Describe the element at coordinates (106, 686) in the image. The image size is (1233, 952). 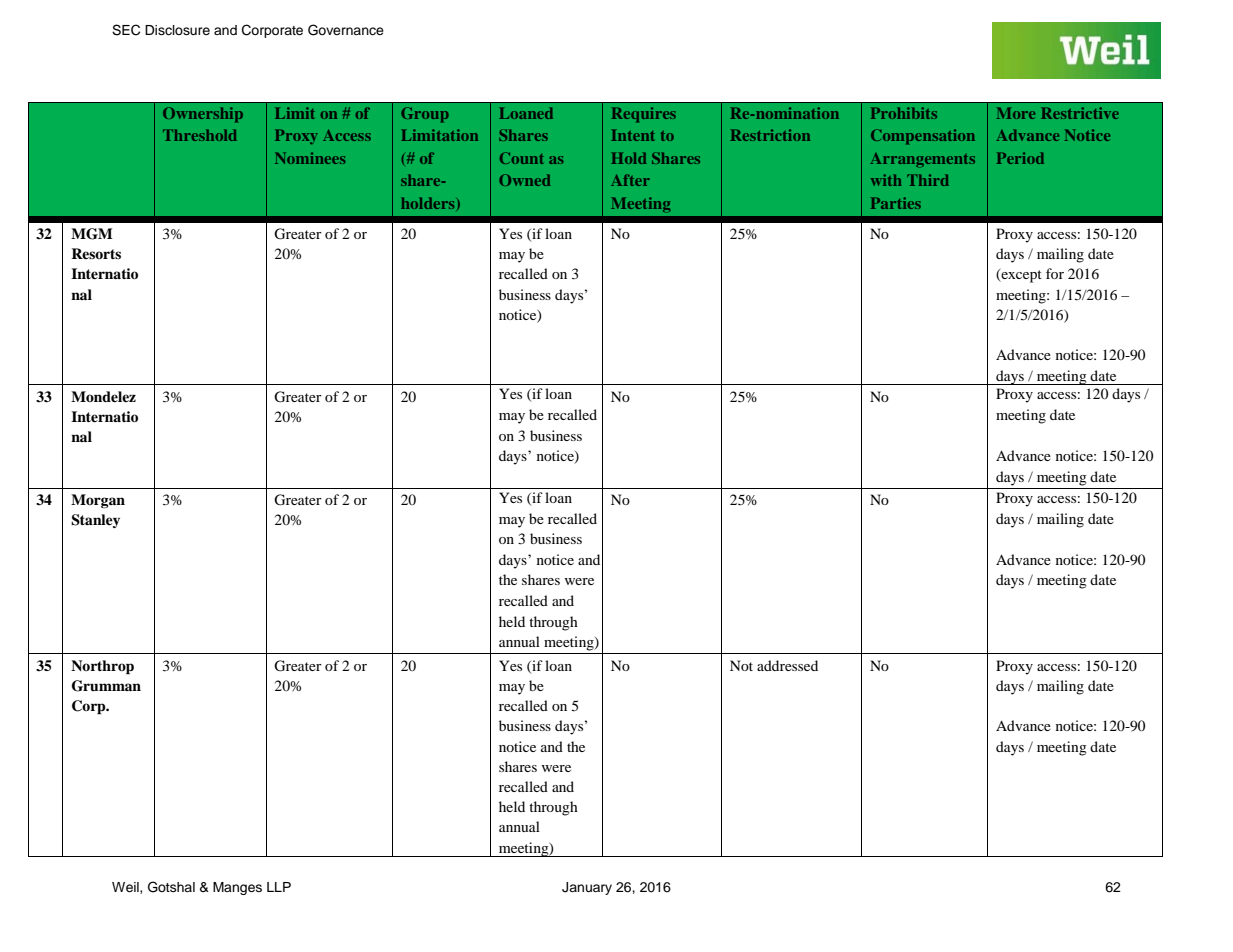
I see `Grumman` at that location.
